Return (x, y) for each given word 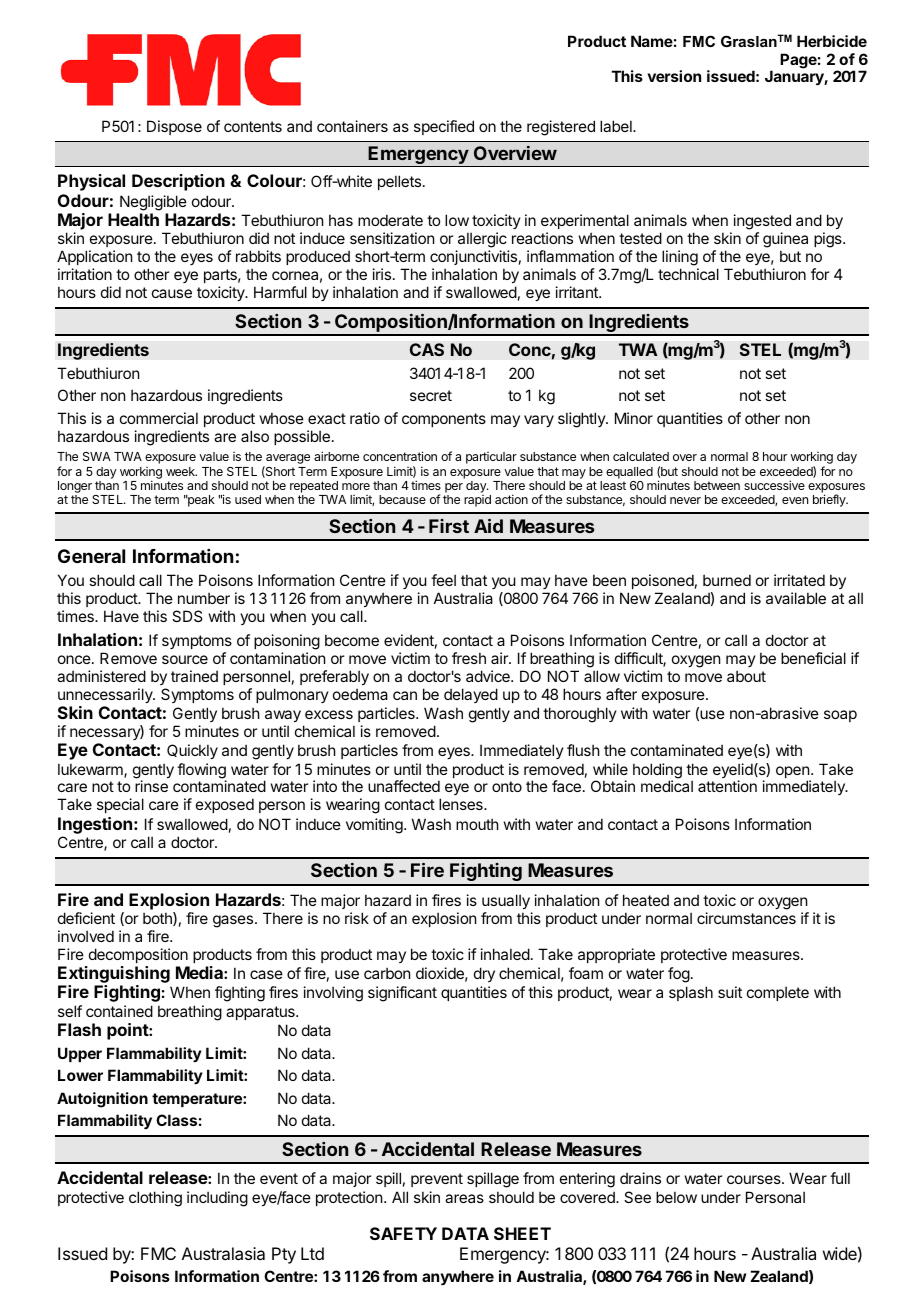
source (185, 659)
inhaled (505, 954)
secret (431, 395)
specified (444, 127)
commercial (159, 418)
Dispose (174, 127)
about (746, 676)
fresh (469, 658)
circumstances (746, 918)
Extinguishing (114, 976)
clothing (155, 1199)
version (674, 76)
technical (688, 274)
